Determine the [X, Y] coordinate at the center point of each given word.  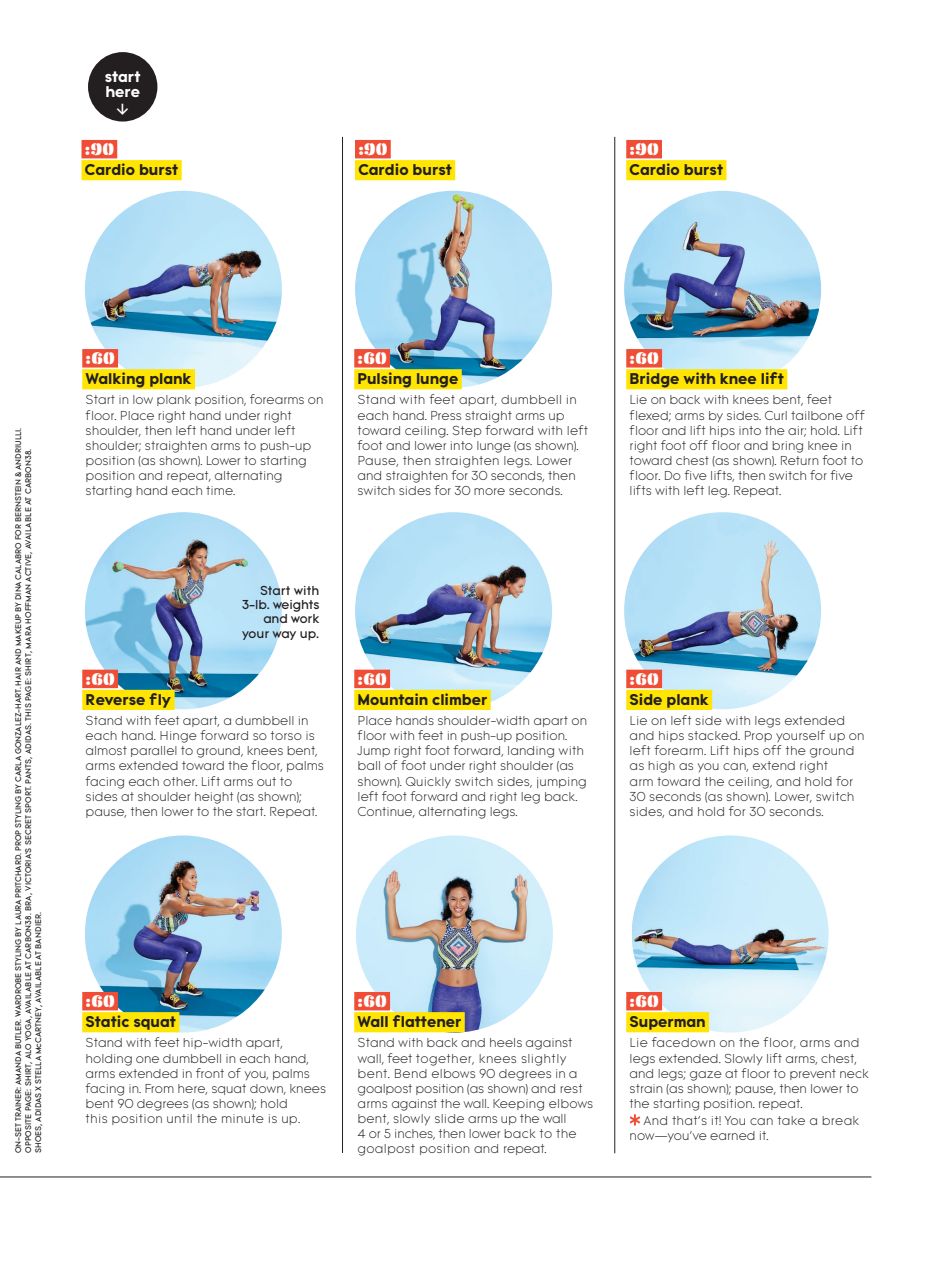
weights [295, 606]
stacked [713, 735]
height [214, 798]
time [220, 490]
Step [467, 431]
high [661, 767]
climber [459, 699]
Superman [667, 1023]
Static [107, 1021]
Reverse [115, 699]
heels [506, 1042]
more [489, 491]
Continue [386, 812]
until [179, 1118]
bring [787, 447]
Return [800, 460]
